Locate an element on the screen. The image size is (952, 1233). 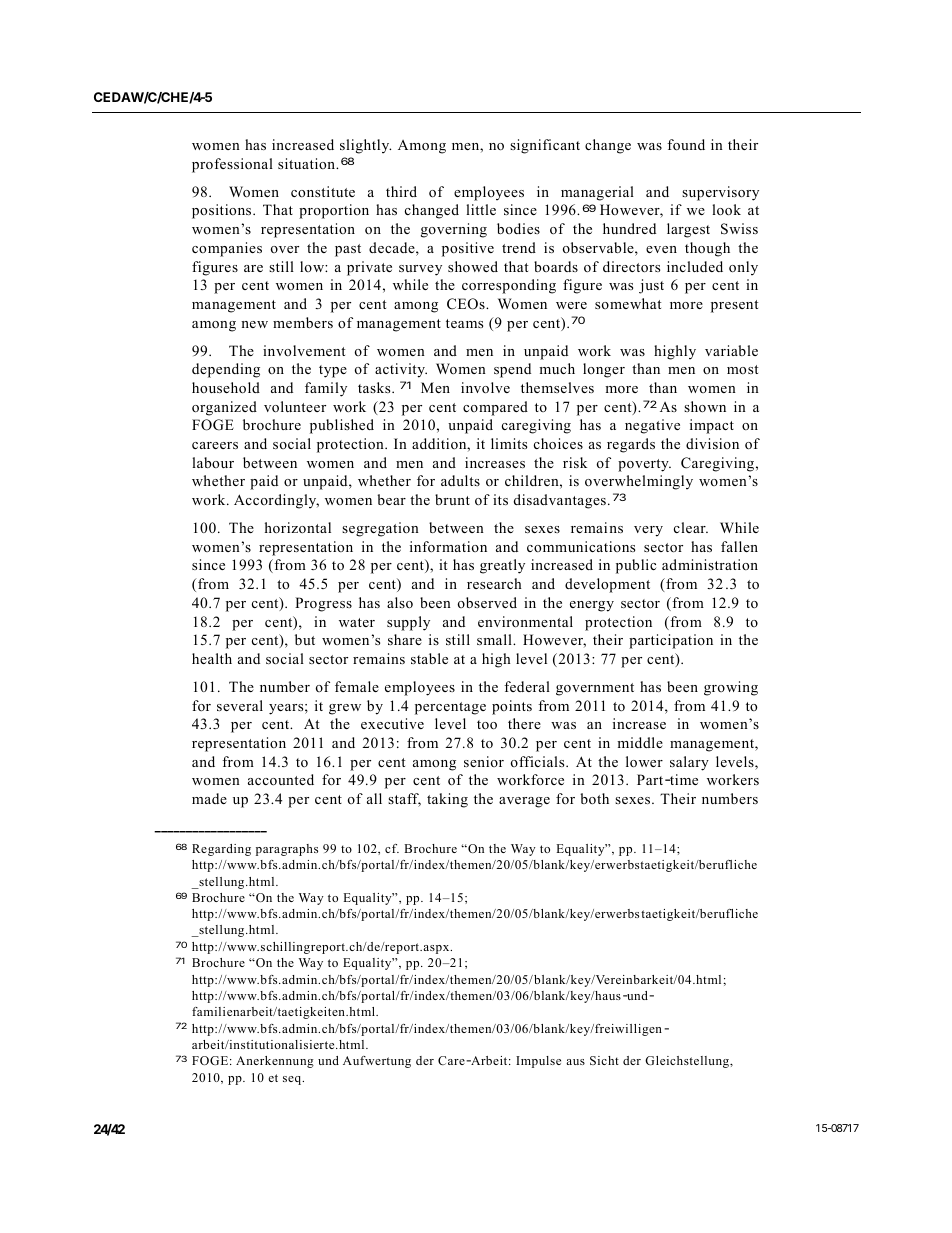
professional is located at coordinates (232, 165).
